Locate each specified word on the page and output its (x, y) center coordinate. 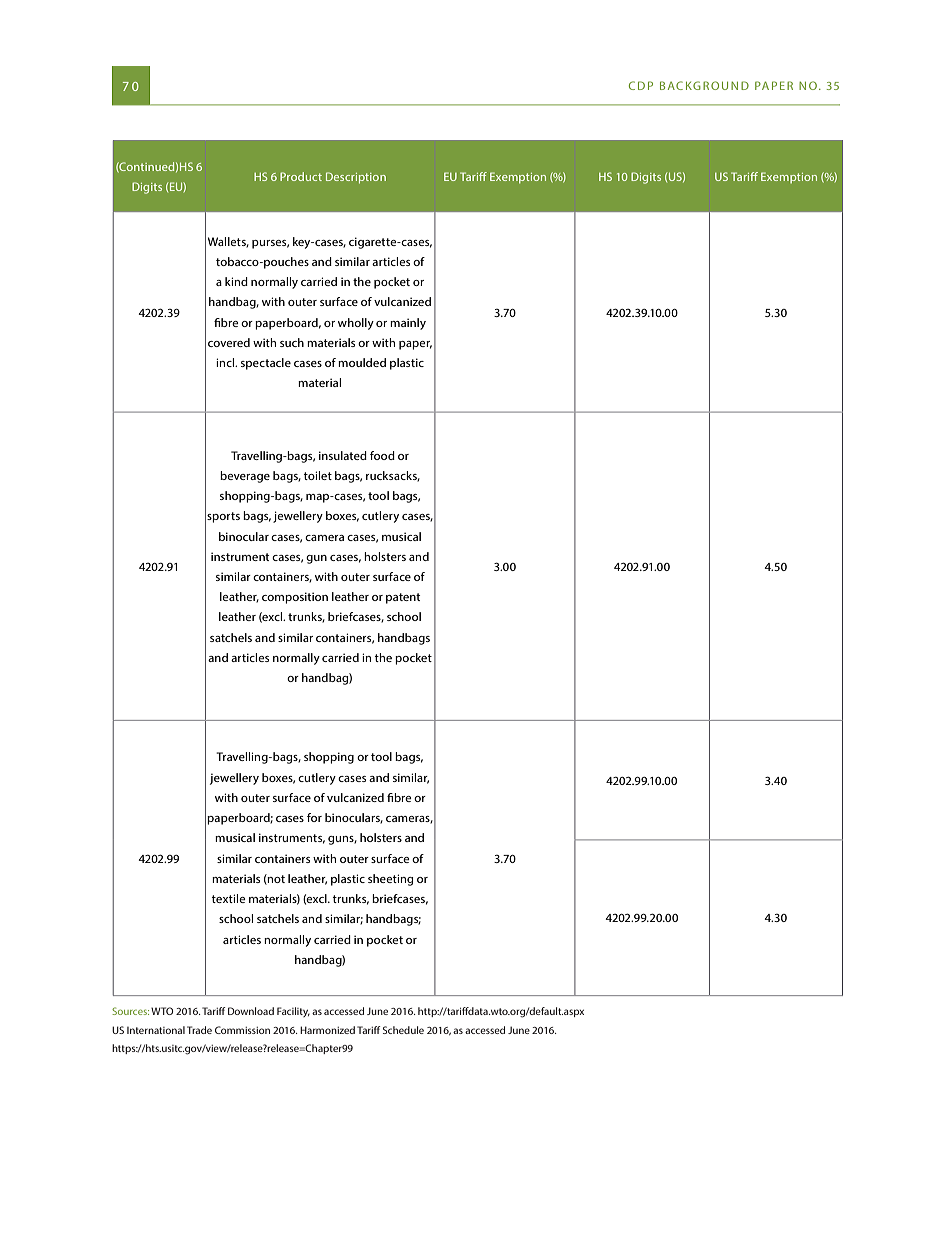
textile (229, 898)
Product (301, 176)
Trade (199, 1030)
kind (236, 281)
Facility (293, 1012)
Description (356, 178)
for (314, 817)
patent (403, 598)
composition (295, 598)
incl (226, 362)
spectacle (266, 364)
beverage (245, 477)
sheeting (391, 880)
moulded (362, 362)
